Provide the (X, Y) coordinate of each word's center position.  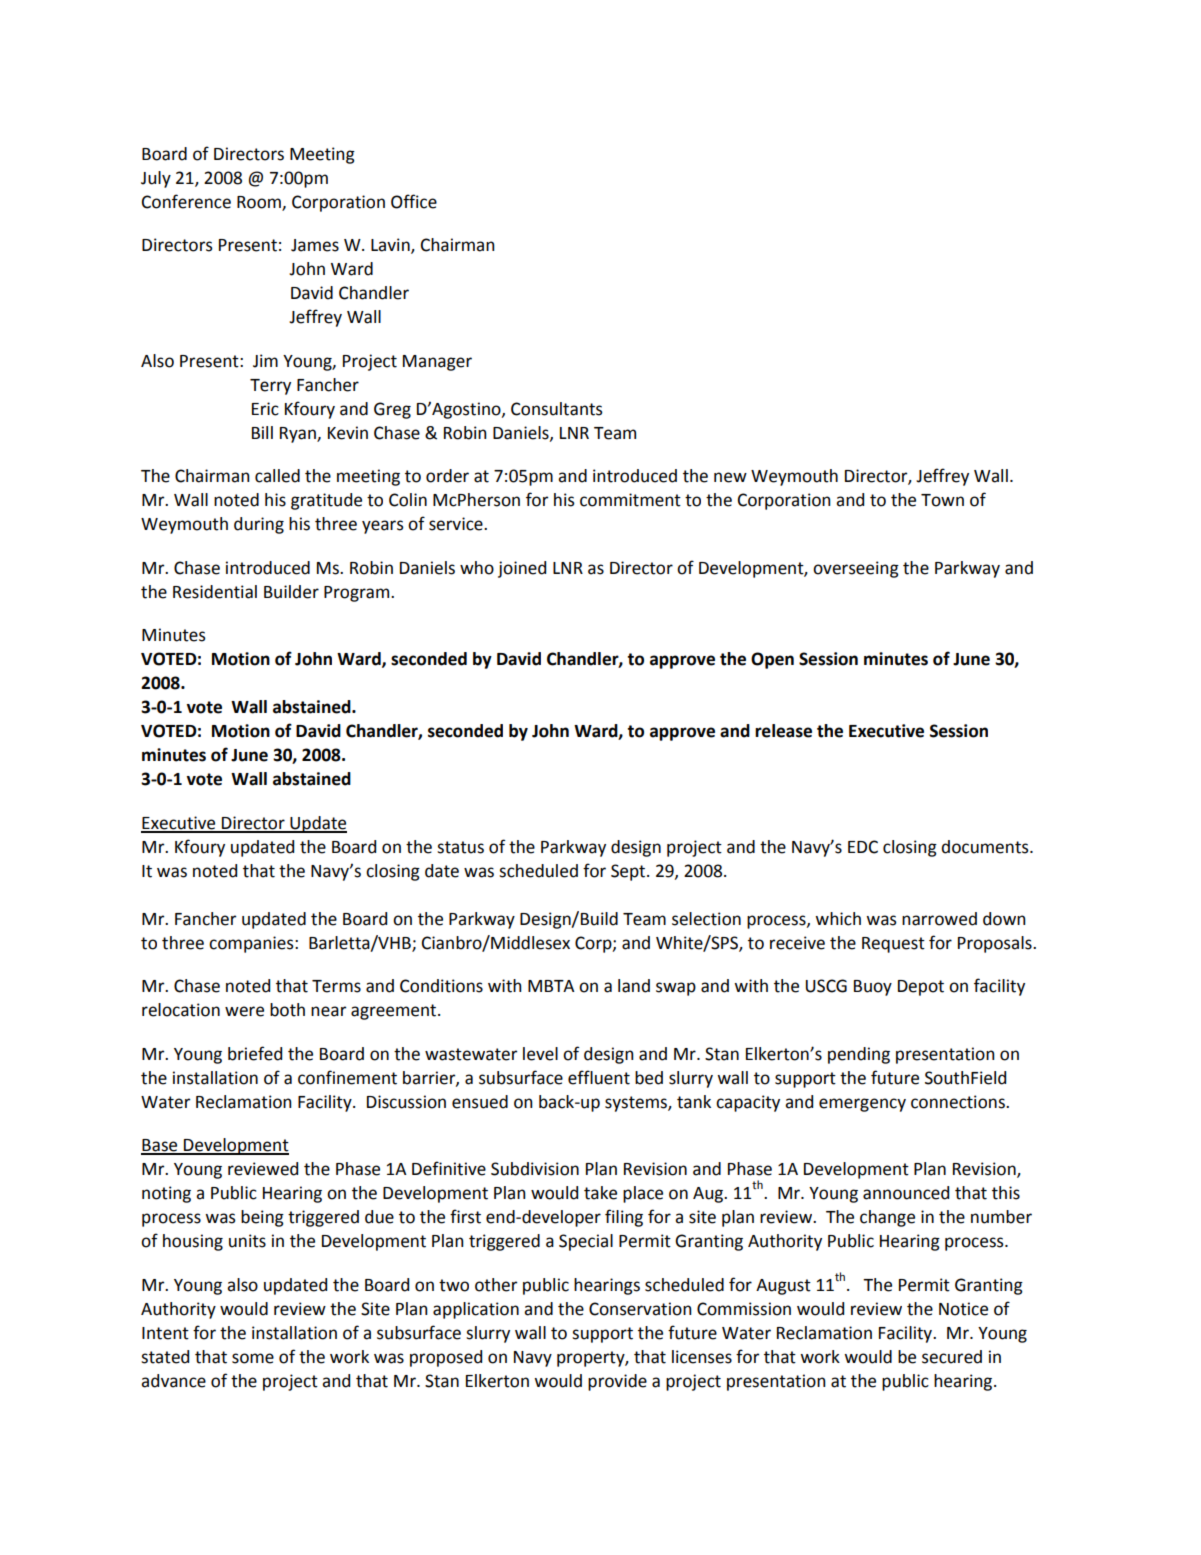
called (277, 476)
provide (617, 1382)
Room (260, 203)
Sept (629, 872)
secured (952, 1357)
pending (859, 1055)
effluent (599, 1077)
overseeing (856, 569)
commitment (630, 500)
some (253, 1358)
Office (414, 201)
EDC (863, 847)
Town (942, 500)
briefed (255, 1053)
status (460, 847)
